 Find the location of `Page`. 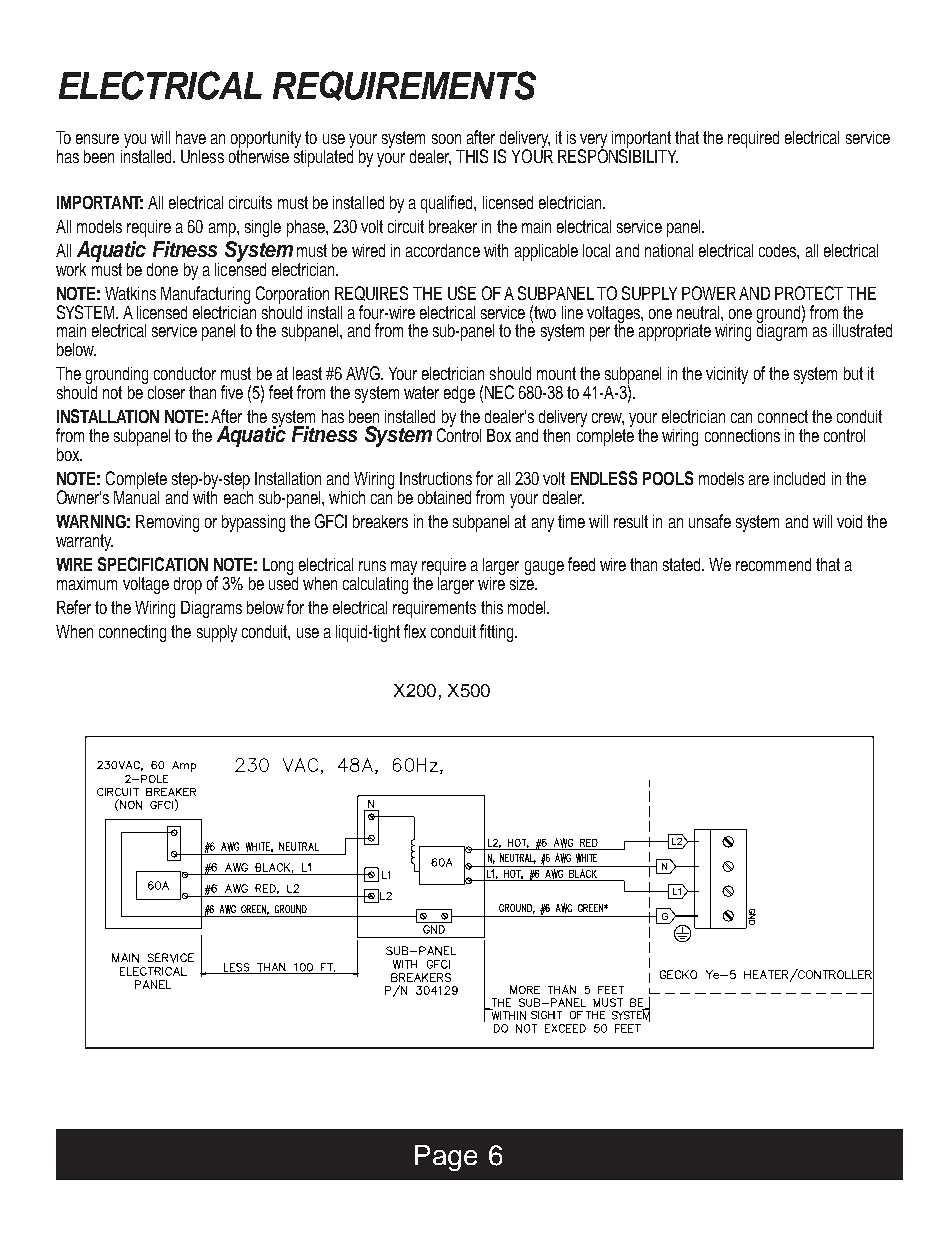

Page is located at coordinates (446, 1158).
